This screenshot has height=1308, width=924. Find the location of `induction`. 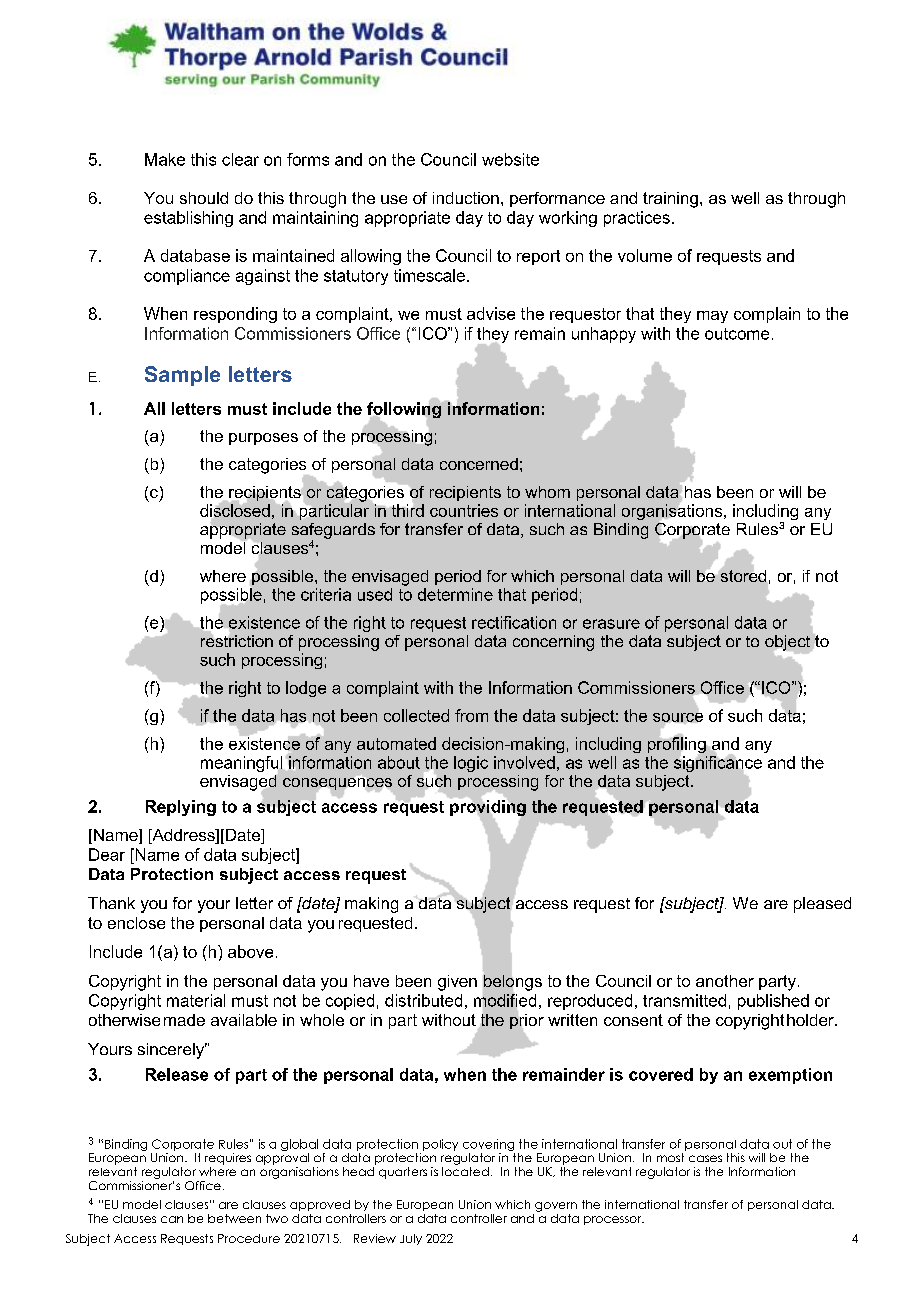

induction is located at coordinates (466, 198).
